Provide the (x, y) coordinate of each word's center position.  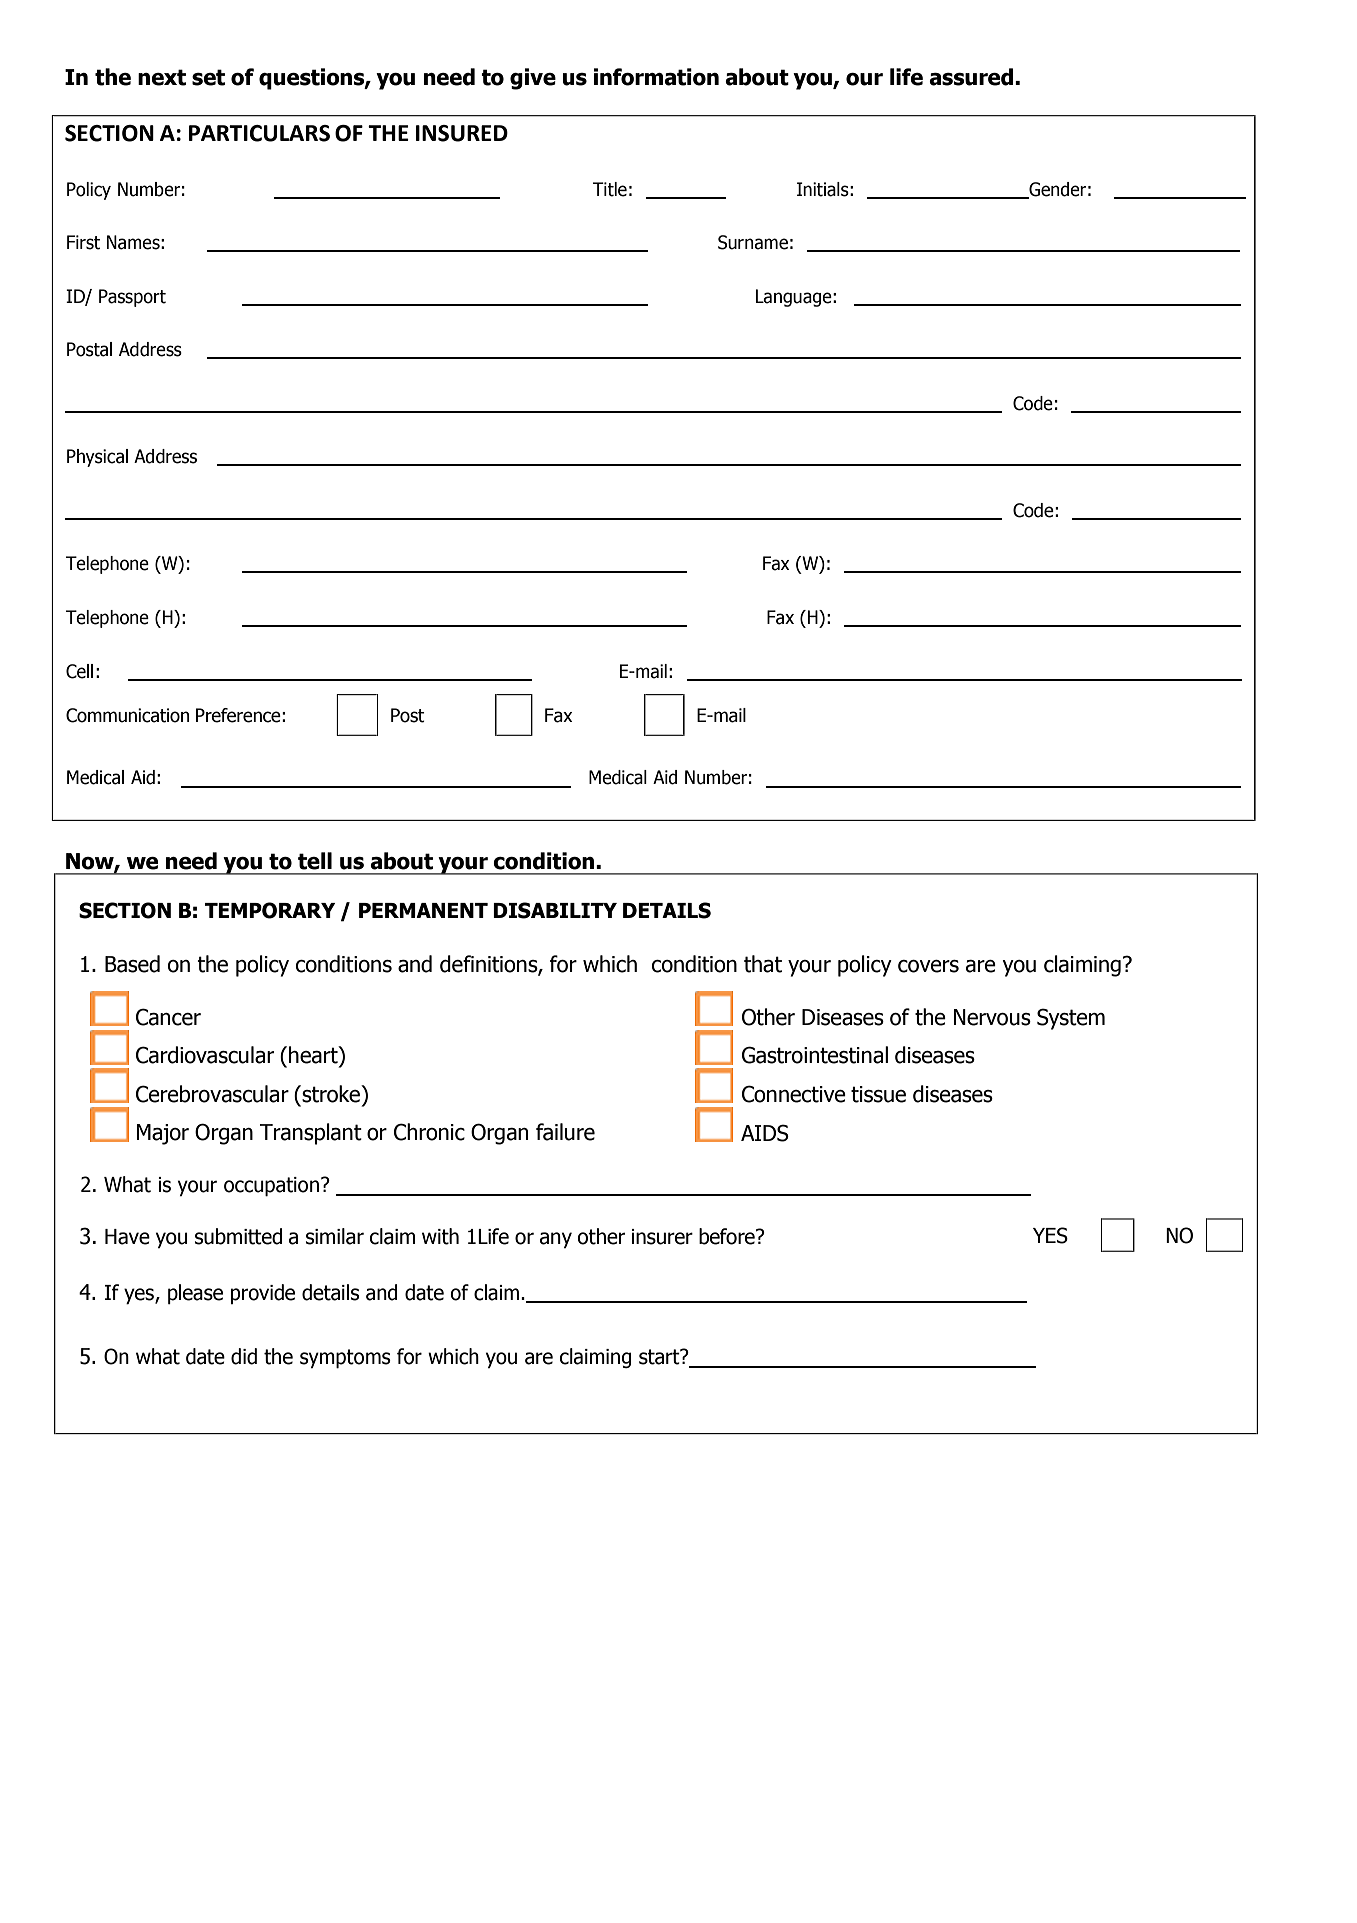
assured (971, 77)
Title (610, 189)
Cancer (168, 1017)
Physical (97, 458)
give (533, 79)
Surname (753, 242)
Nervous (992, 1017)
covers (928, 966)
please (195, 1294)
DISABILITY (555, 910)
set (208, 77)
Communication (128, 715)
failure (565, 1132)
